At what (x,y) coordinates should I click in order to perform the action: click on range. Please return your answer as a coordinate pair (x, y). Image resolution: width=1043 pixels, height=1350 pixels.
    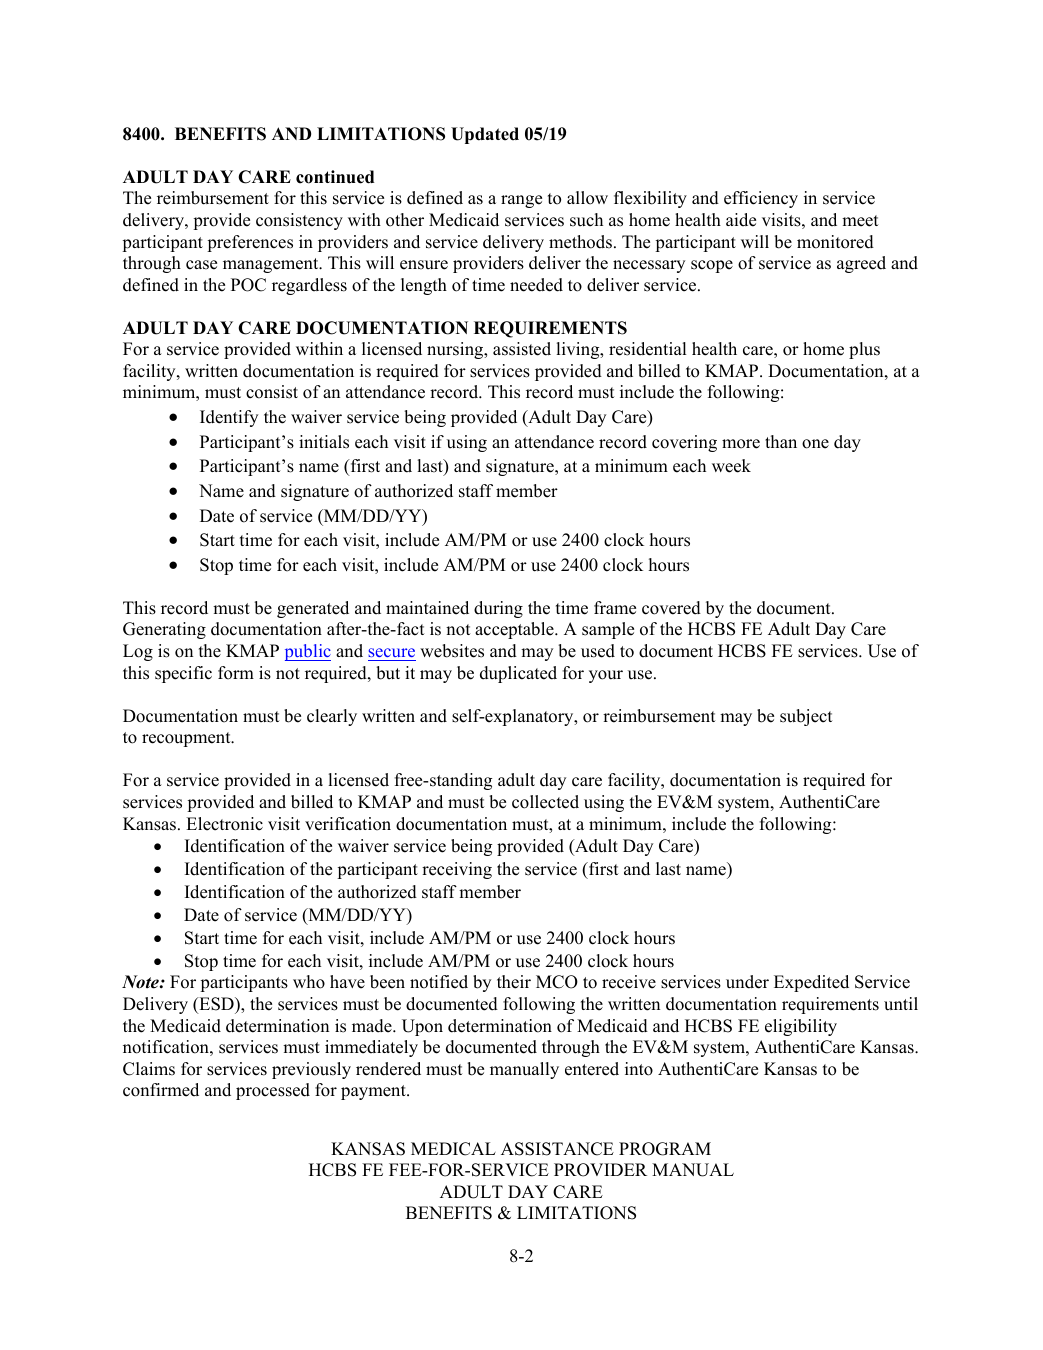
    Looking at the image, I should click on (521, 201).
